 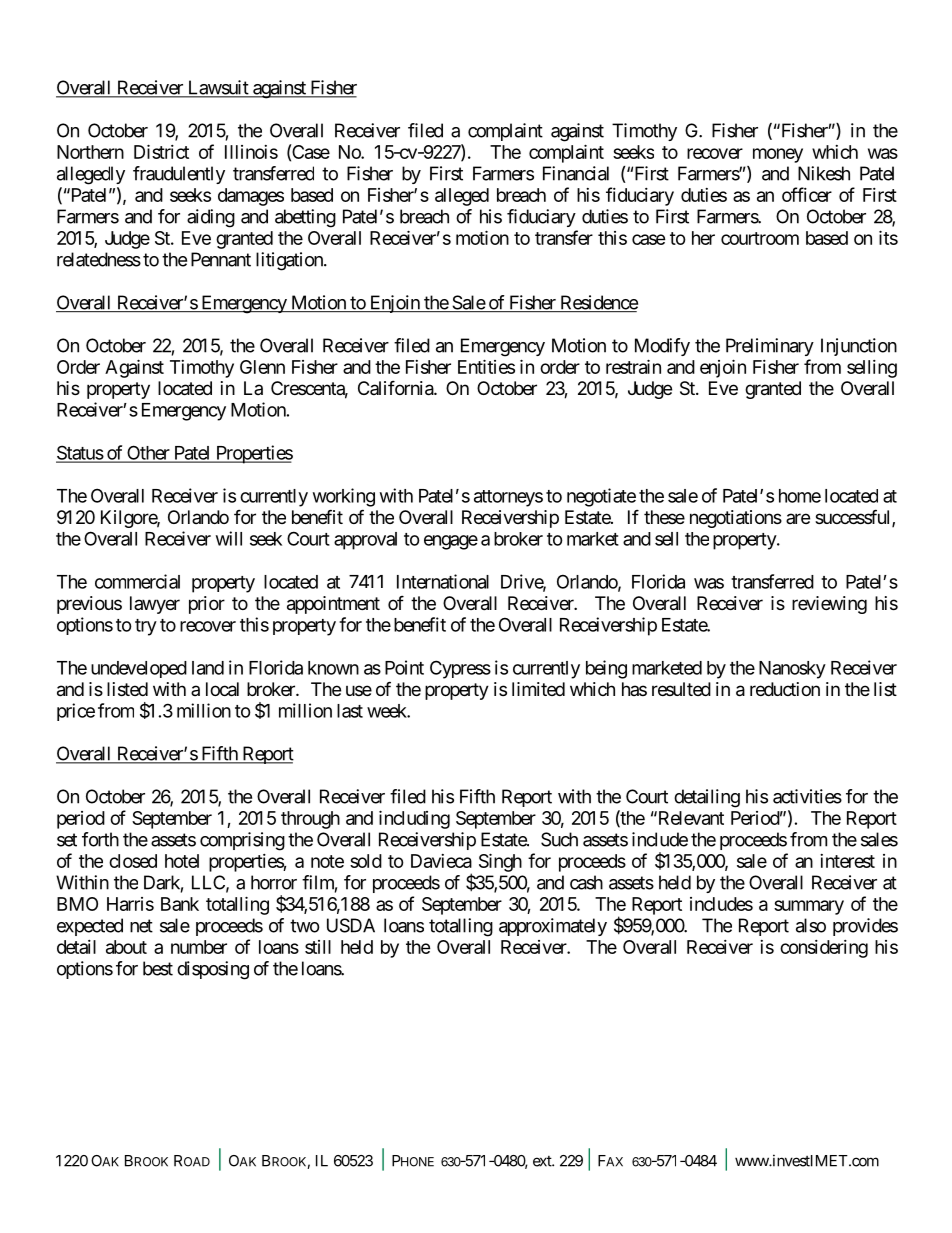 I want to click on money, so click(x=778, y=155).
